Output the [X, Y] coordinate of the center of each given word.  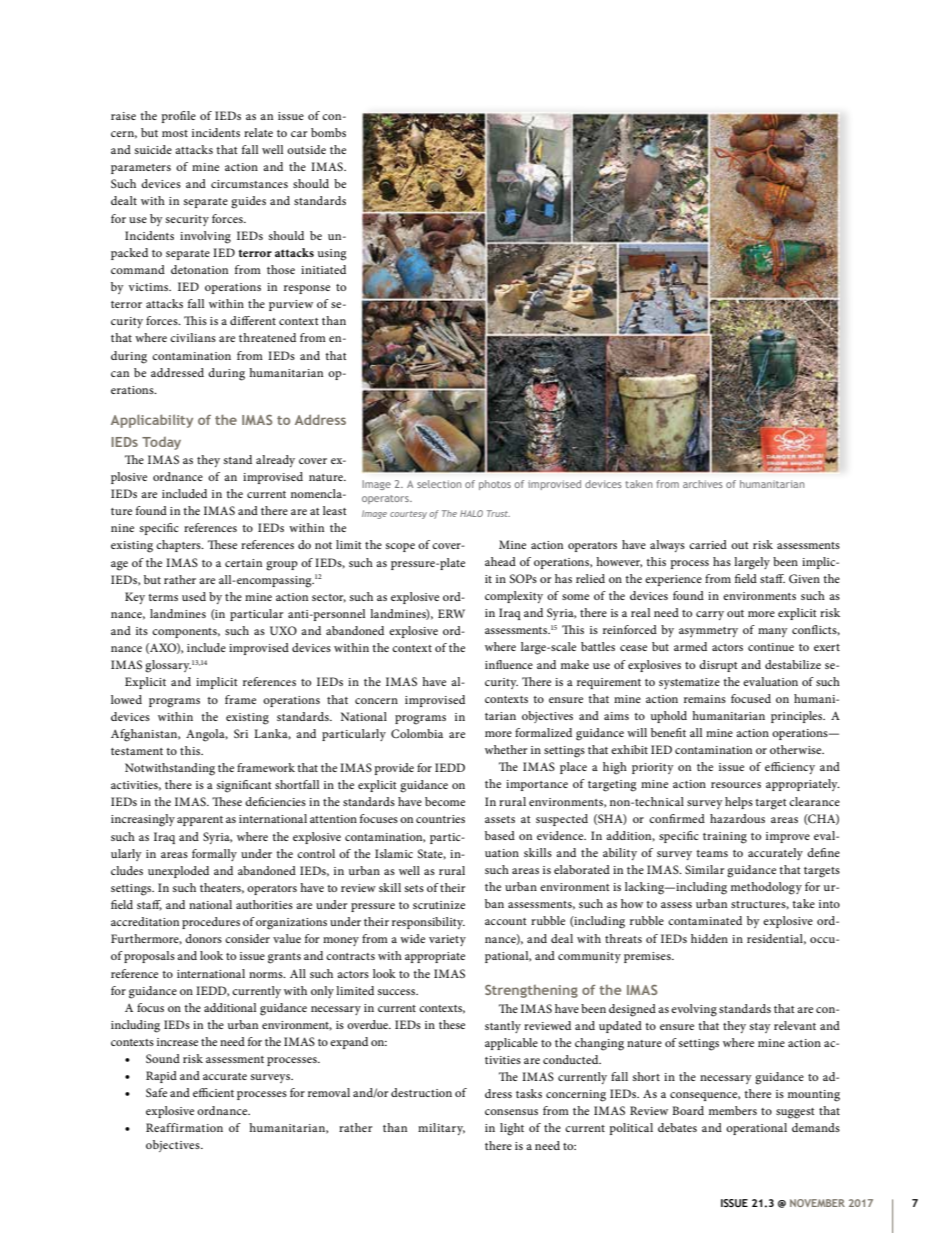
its [142, 631]
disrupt [718, 666]
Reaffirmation [184, 1127]
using [332, 255]
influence [509, 664]
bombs [328, 132]
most [175, 133]
